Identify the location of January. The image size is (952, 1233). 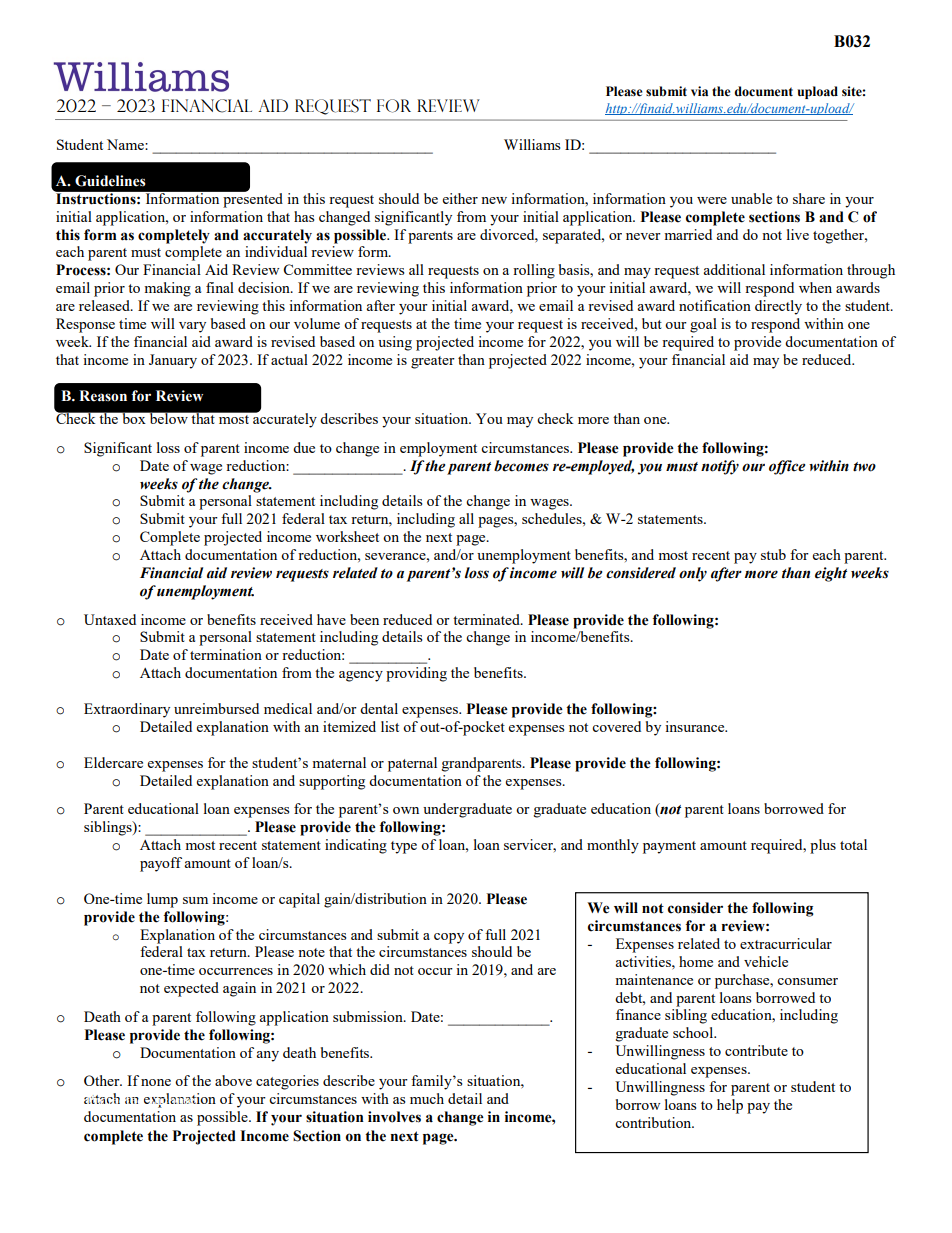
(173, 361).
